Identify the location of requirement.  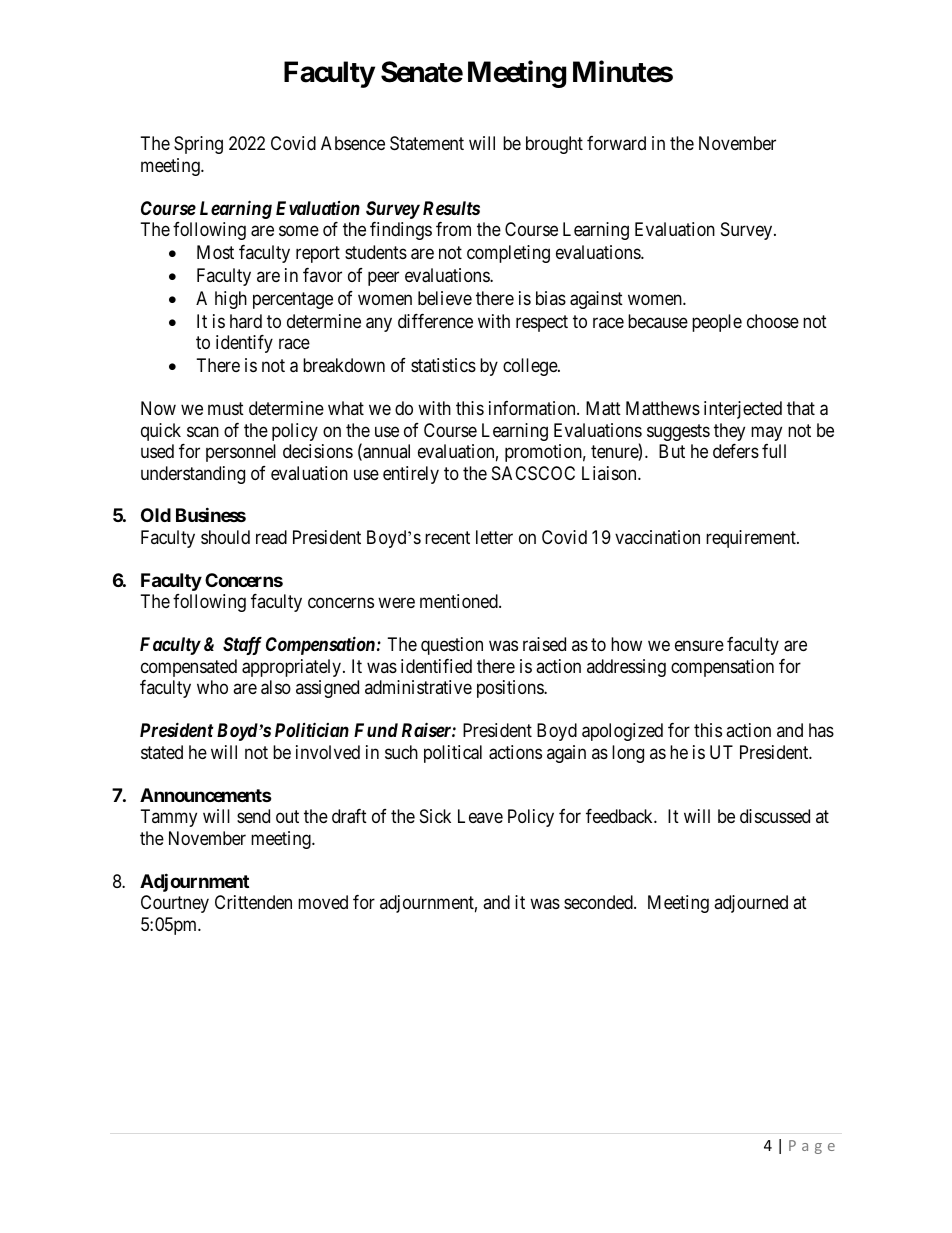
(752, 539).
